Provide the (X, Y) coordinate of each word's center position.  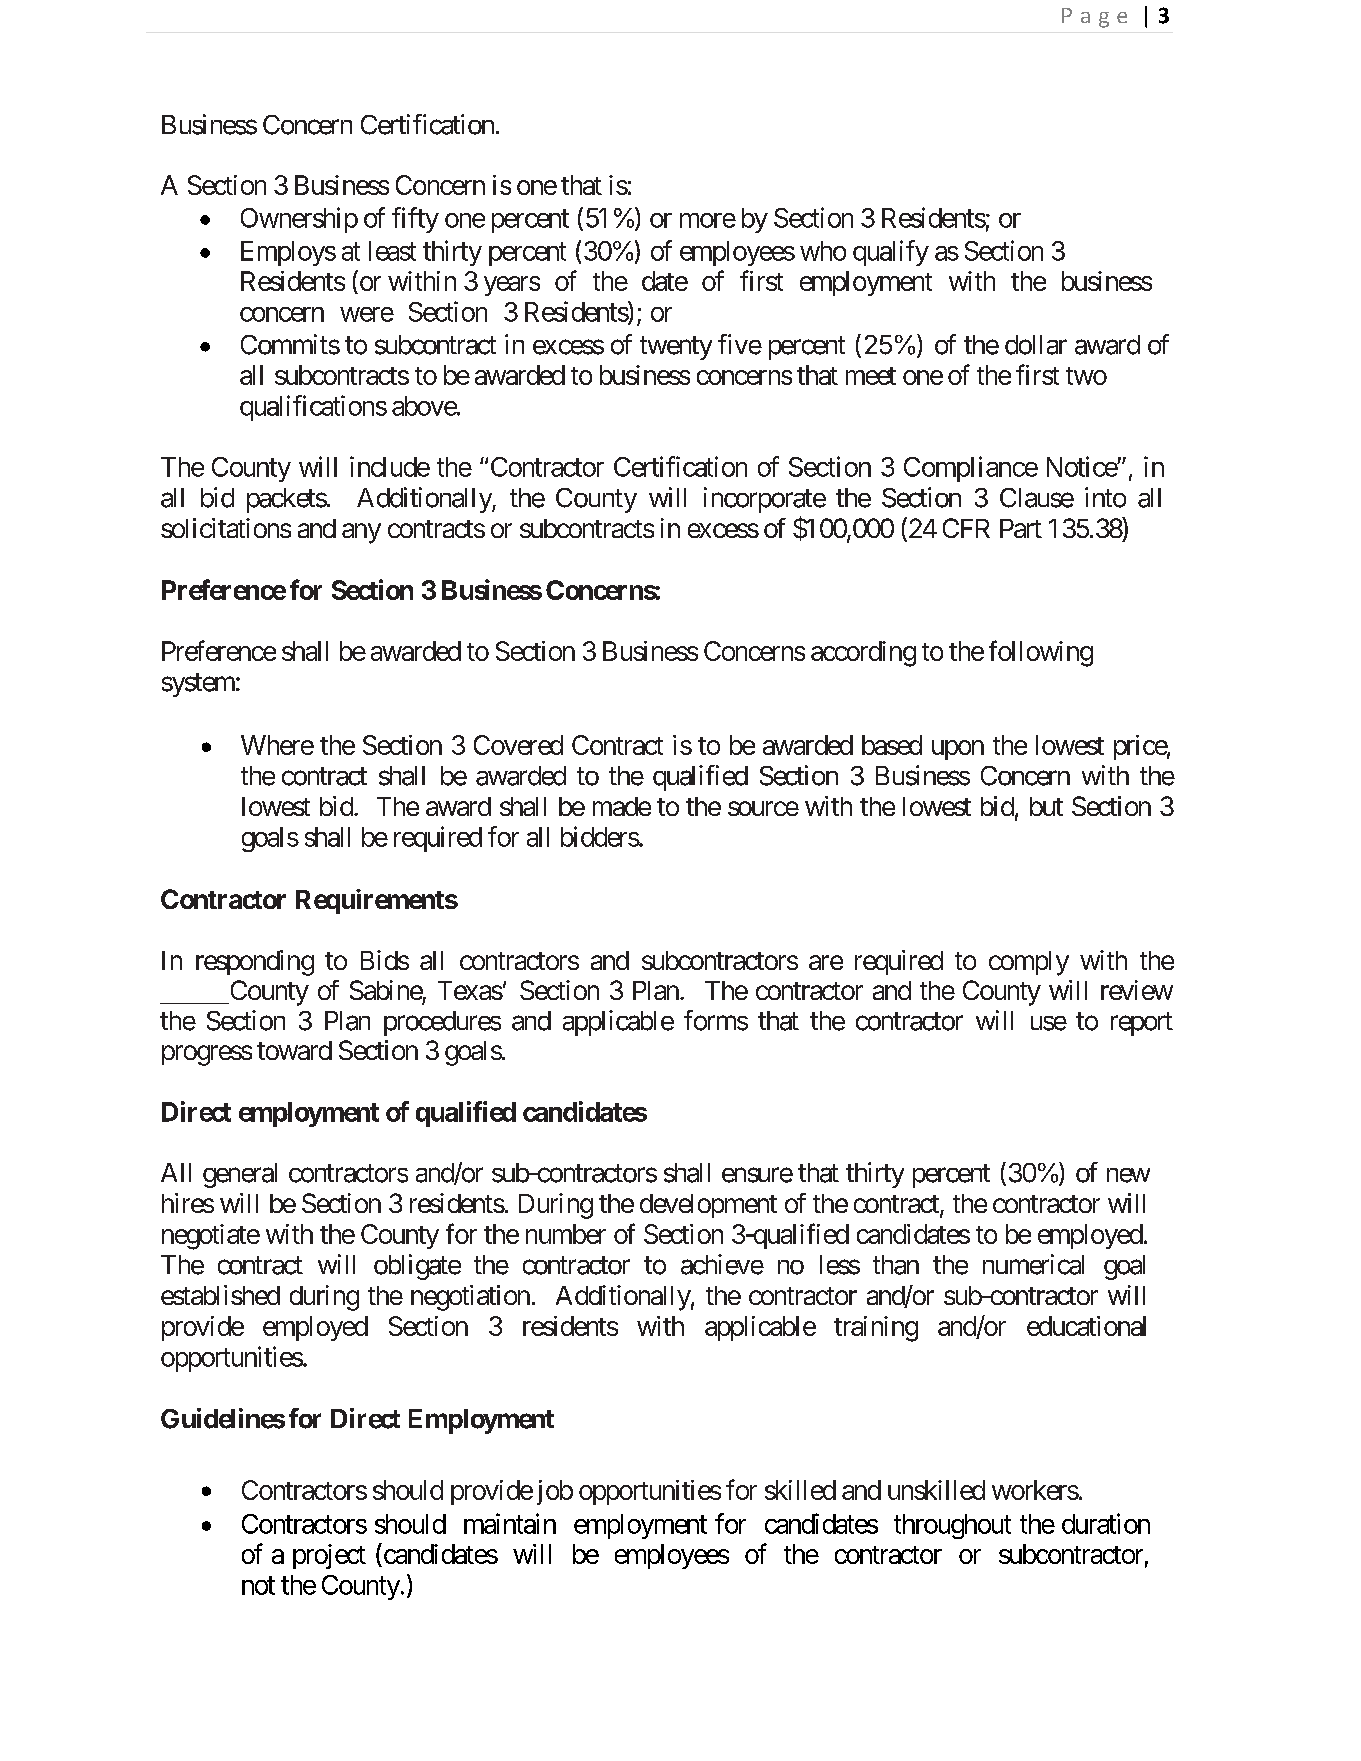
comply (1029, 963)
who (823, 251)
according (863, 654)
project (329, 1556)
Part (1021, 528)
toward (294, 1050)
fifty (415, 220)
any (361, 533)
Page (1094, 18)
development (708, 1206)
